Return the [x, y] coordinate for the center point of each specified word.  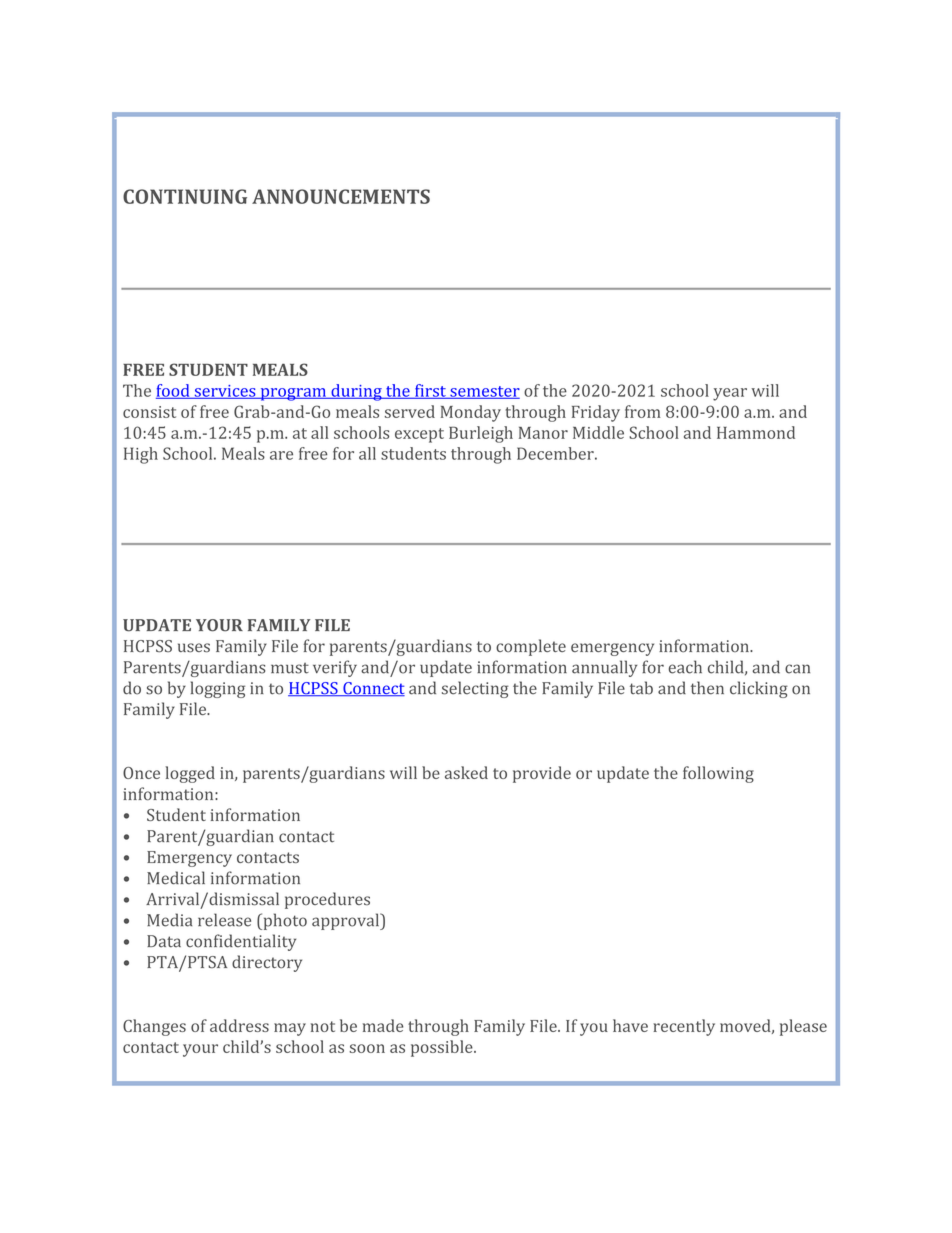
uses [194, 648]
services [225, 392]
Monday [471, 413]
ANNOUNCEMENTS [341, 196]
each [685, 667]
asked [466, 772]
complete [531, 647]
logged [190, 774]
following [718, 774]
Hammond [756, 432]
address [239, 1025]
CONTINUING [185, 196]
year [730, 394]
